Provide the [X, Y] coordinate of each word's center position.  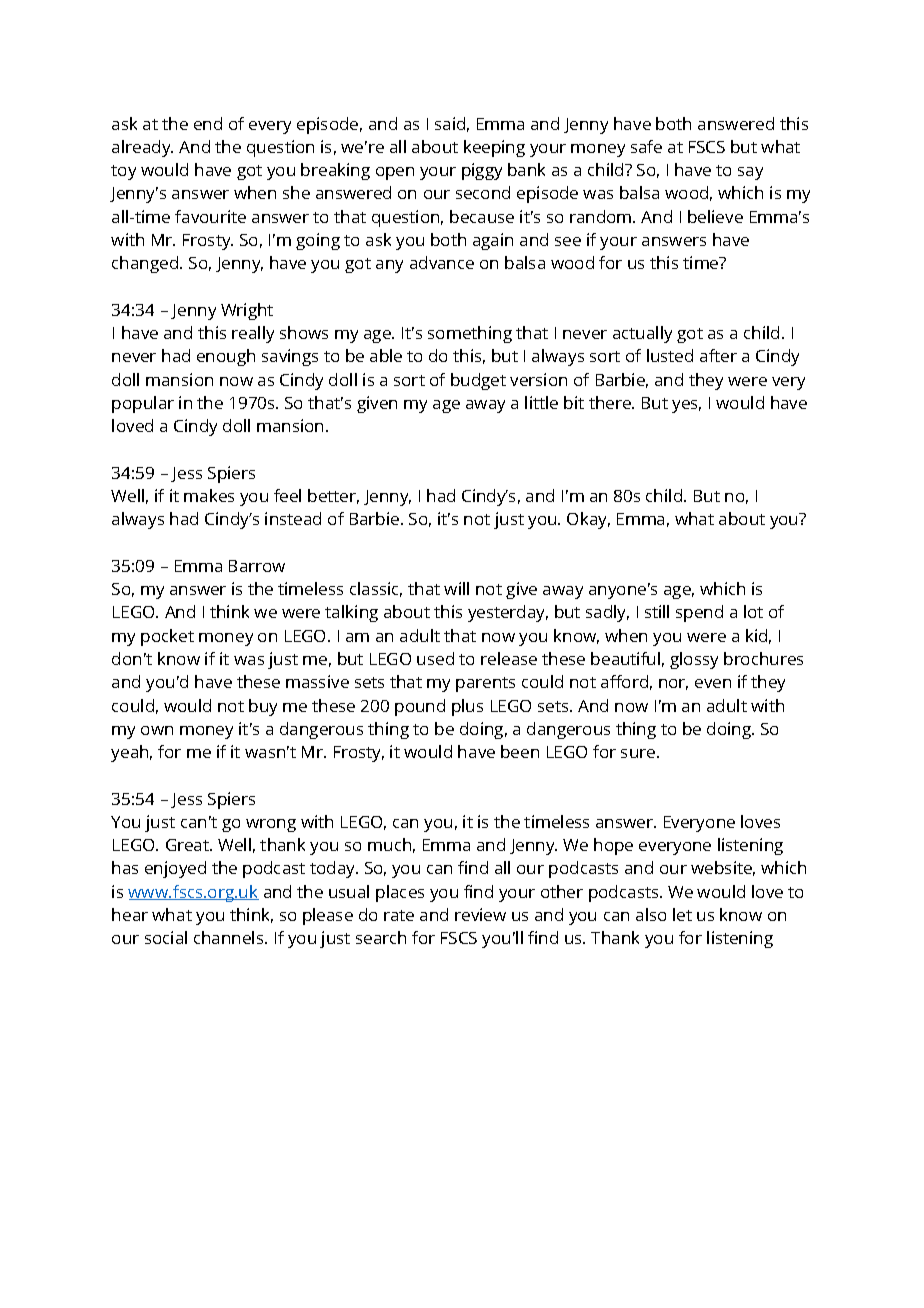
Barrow [257, 566]
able [386, 355]
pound [420, 707]
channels [230, 937]
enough [226, 357]
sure [639, 753]
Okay [588, 520]
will [456, 588]
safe [646, 146]
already [142, 148]
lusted [670, 355]
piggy [482, 171]
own [157, 730]
